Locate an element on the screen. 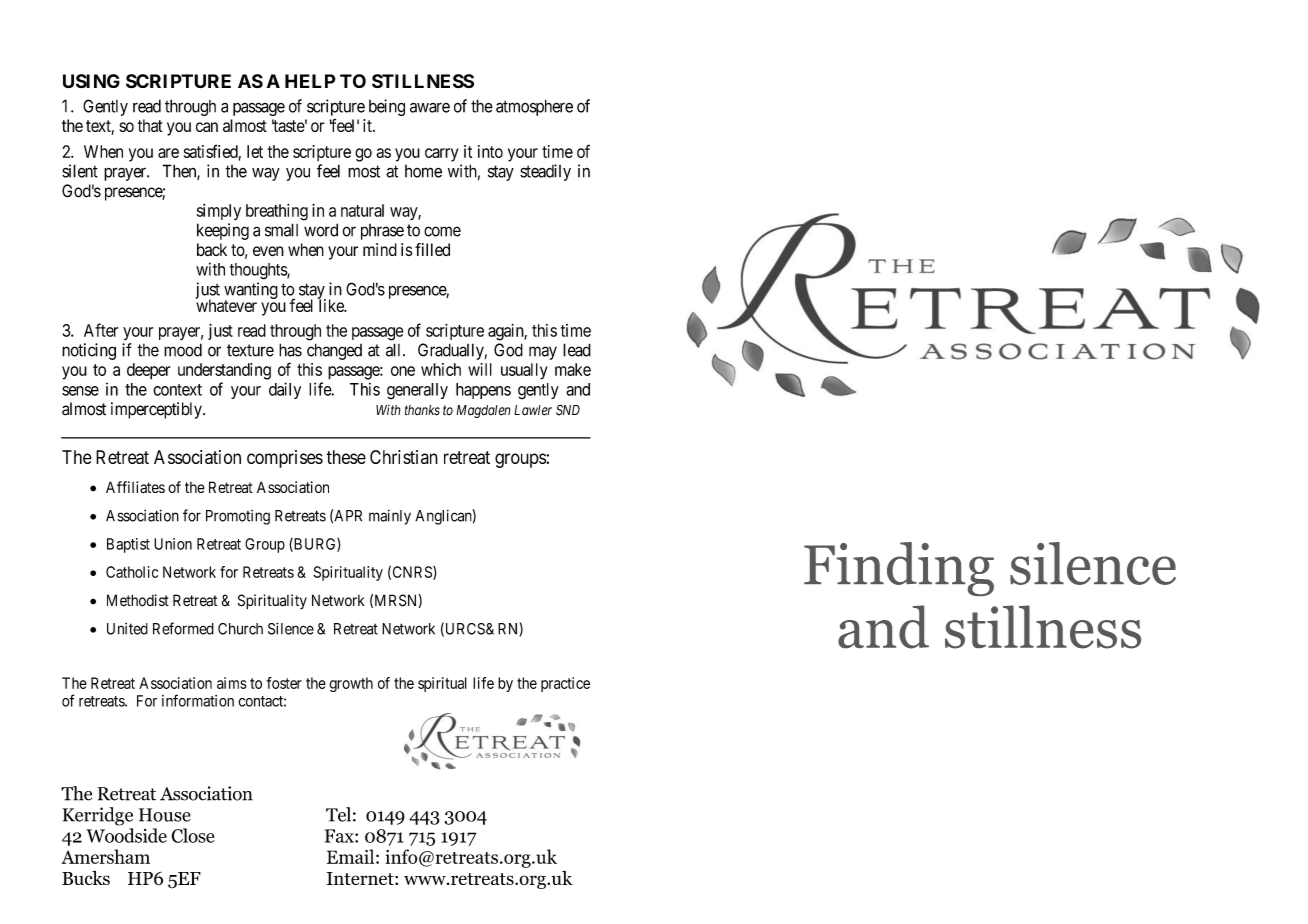 This screenshot has width=1308, height=924. Methodist is located at coordinates (138, 600).
